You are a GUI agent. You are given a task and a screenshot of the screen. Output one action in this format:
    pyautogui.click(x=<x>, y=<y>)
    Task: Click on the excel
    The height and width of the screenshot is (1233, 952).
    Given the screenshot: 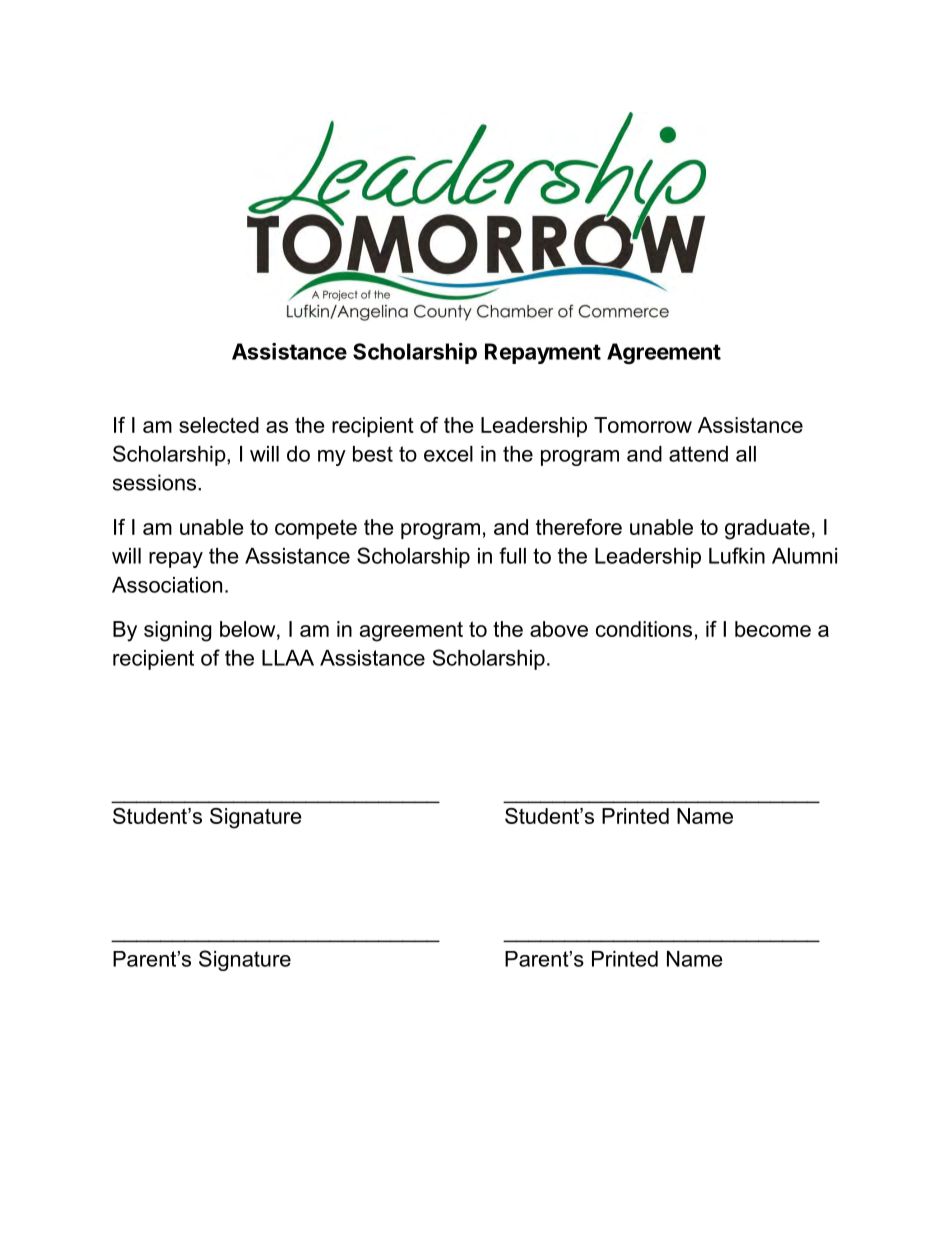 What is the action you would take?
    pyautogui.click(x=448, y=454)
